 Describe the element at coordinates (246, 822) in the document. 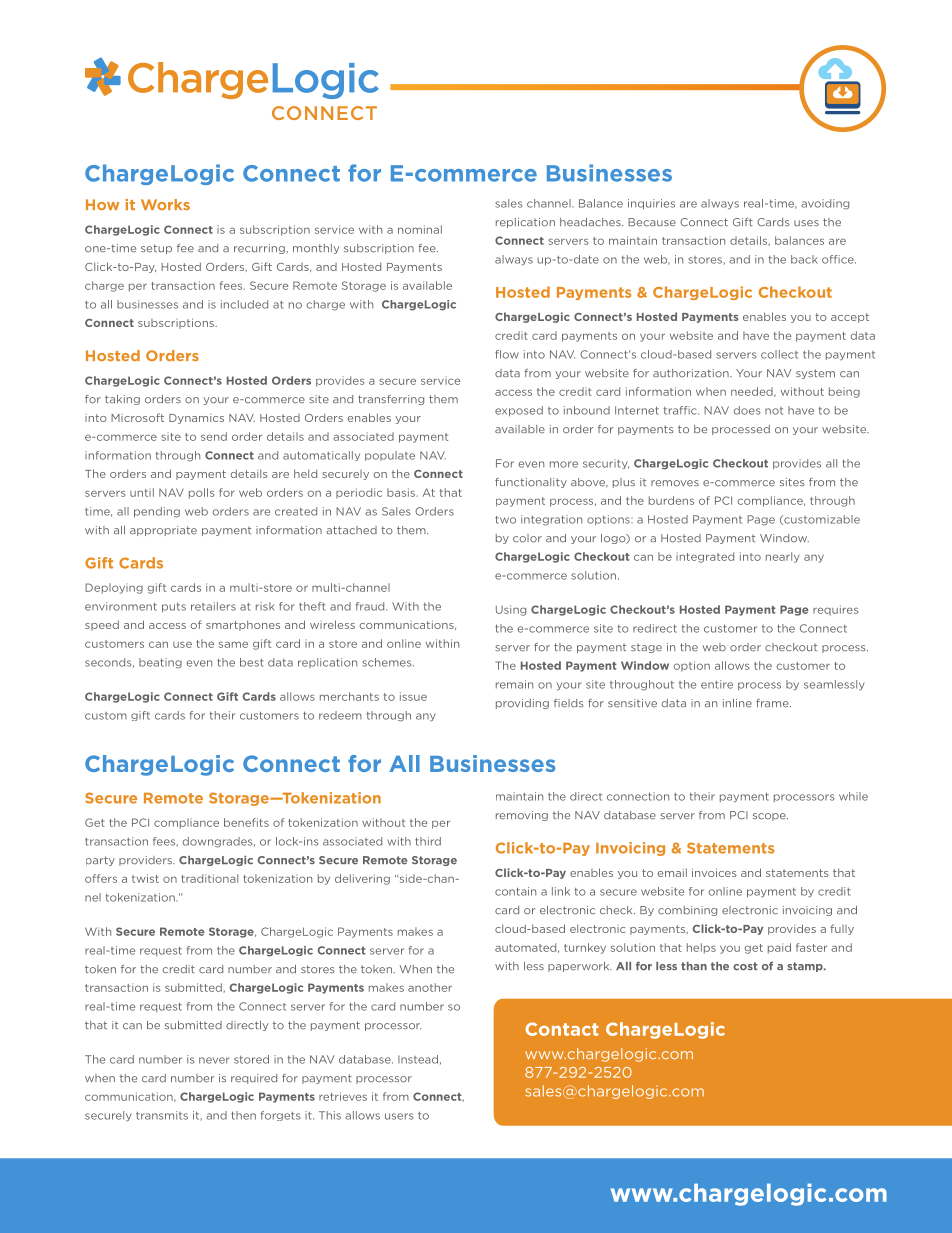

I see `benefits` at that location.
